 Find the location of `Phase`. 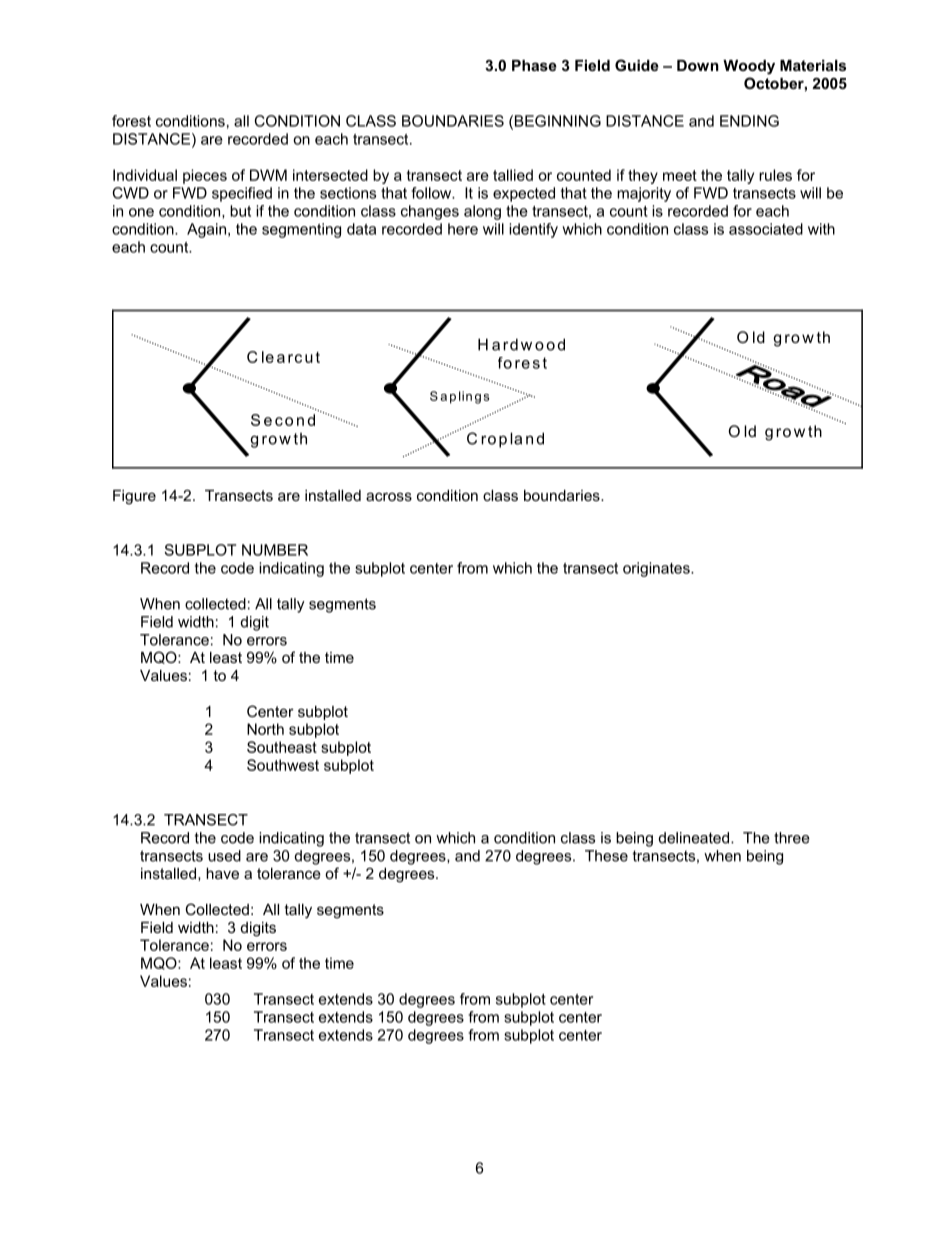

Phase is located at coordinates (534, 65).
